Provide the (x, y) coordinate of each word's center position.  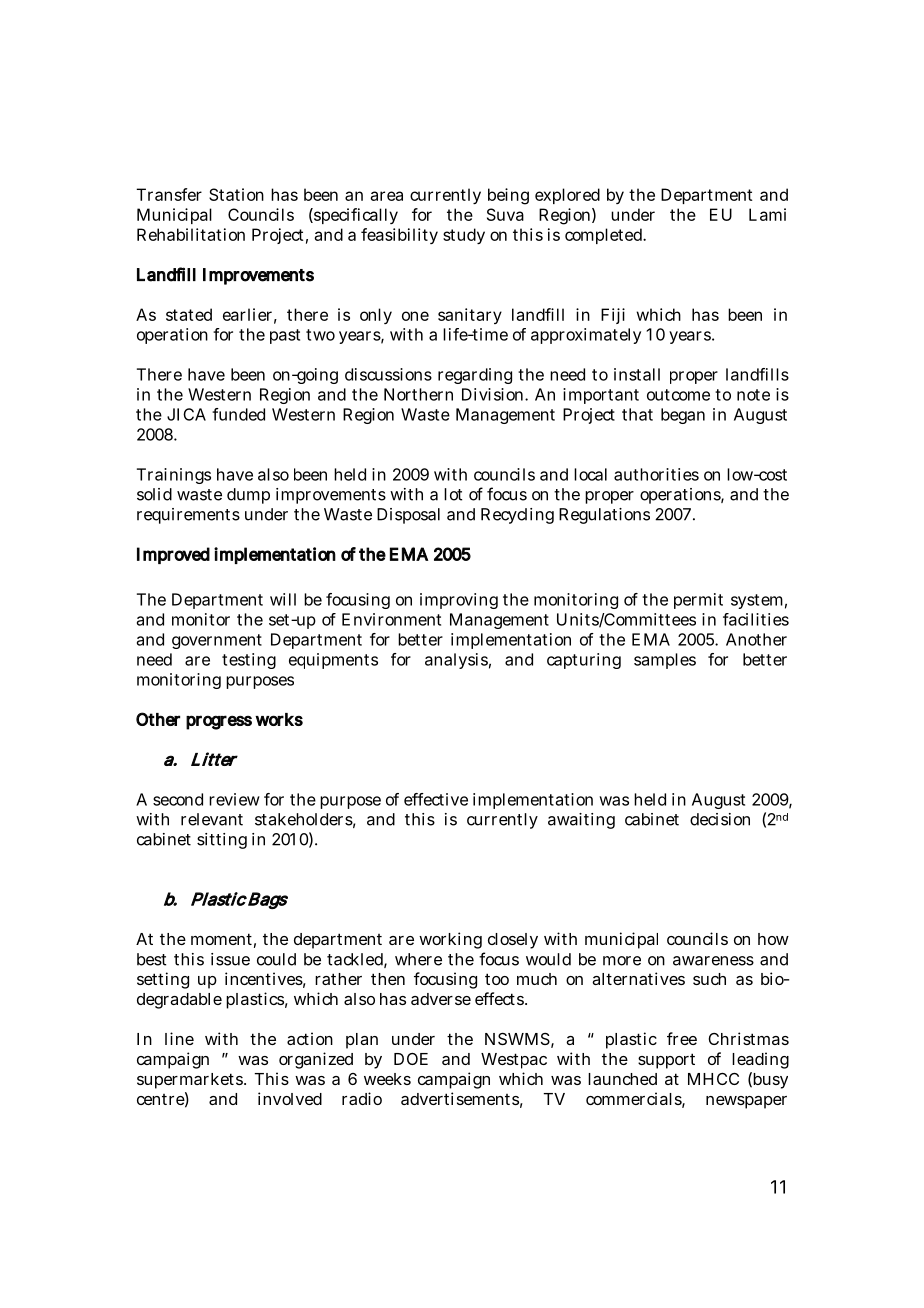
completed (603, 236)
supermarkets (190, 1081)
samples (665, 661)
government (217, 641)
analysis (456, 661)
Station (236, 194)
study (464, 236)
